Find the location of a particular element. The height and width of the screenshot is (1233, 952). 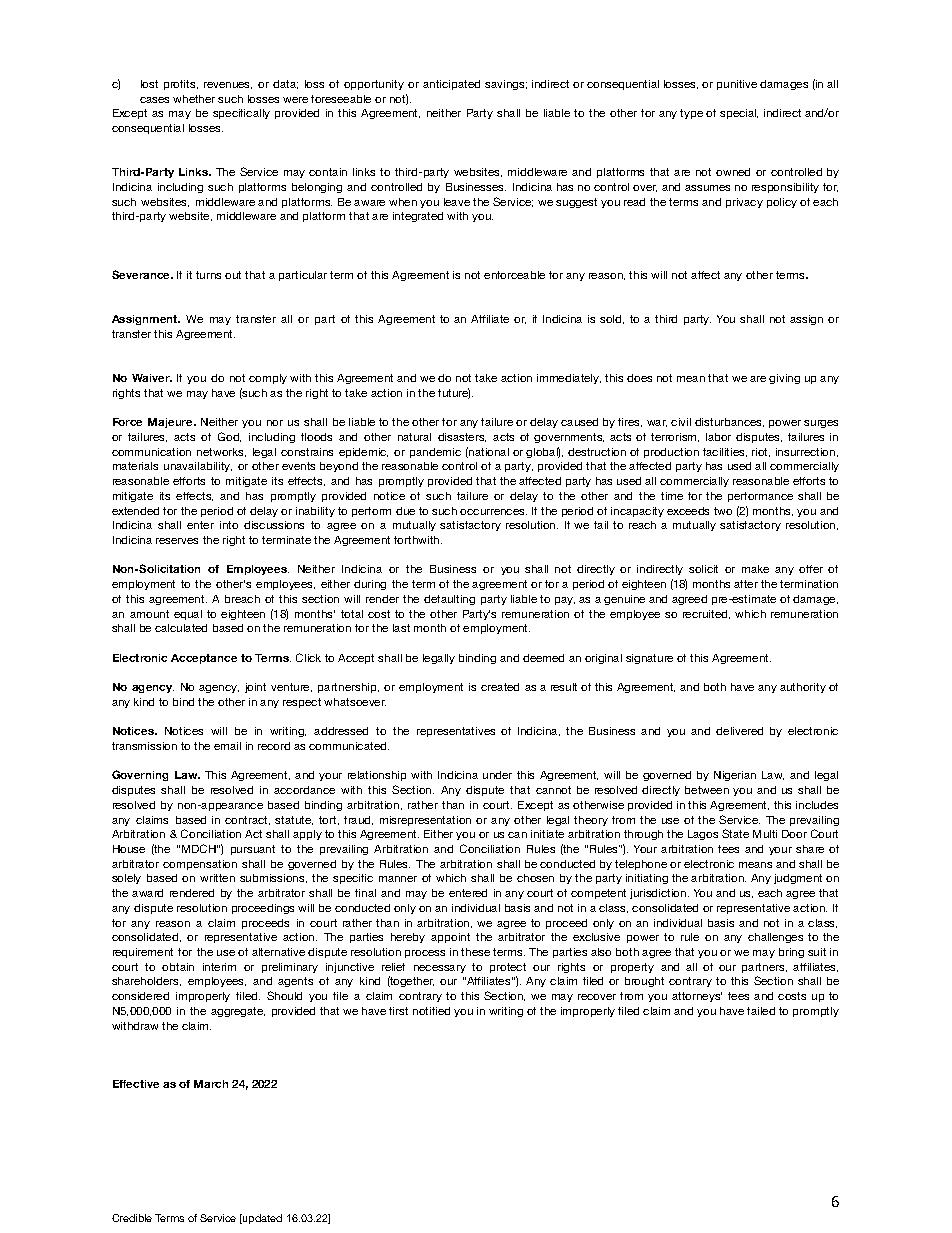

challenges is located at coordinates (775, 938).
